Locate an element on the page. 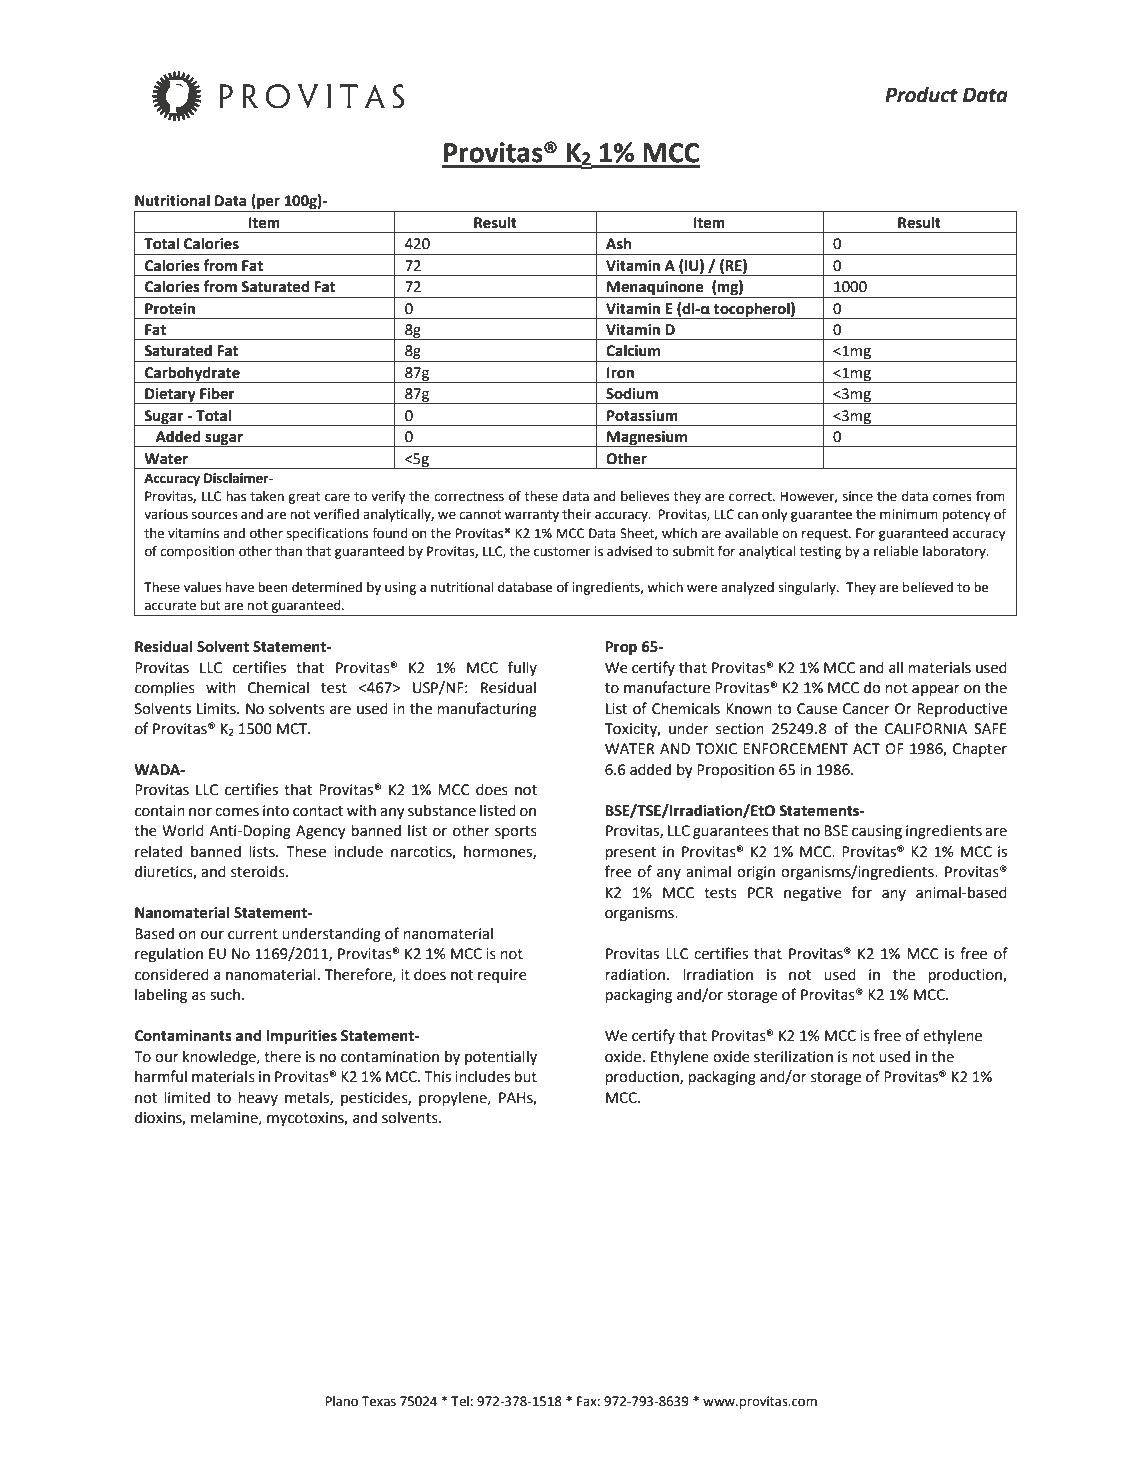  taken is located at coordinates (267, 496).
